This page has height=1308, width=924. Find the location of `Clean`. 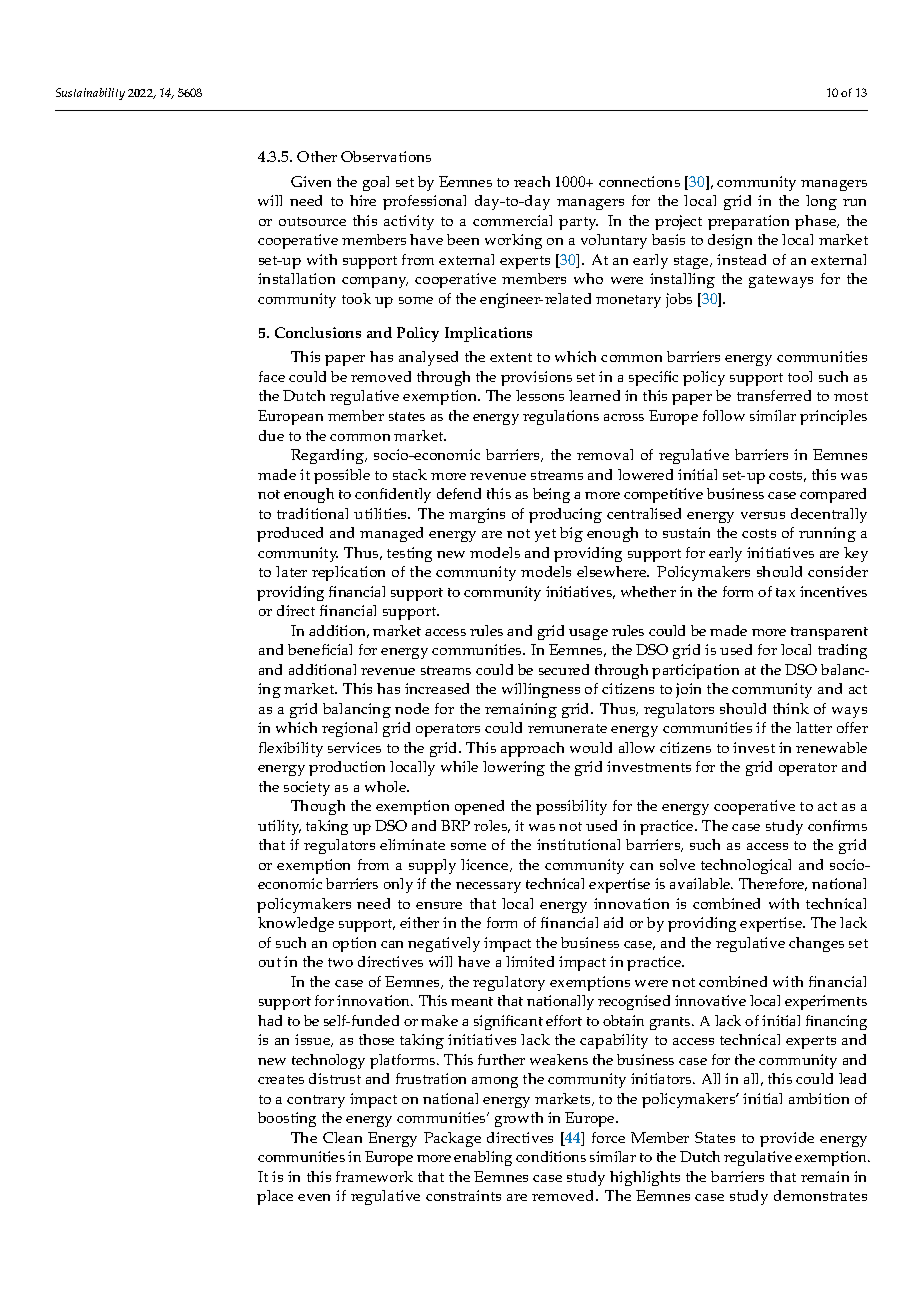

Clean is located at coordinates (342, 1137).
